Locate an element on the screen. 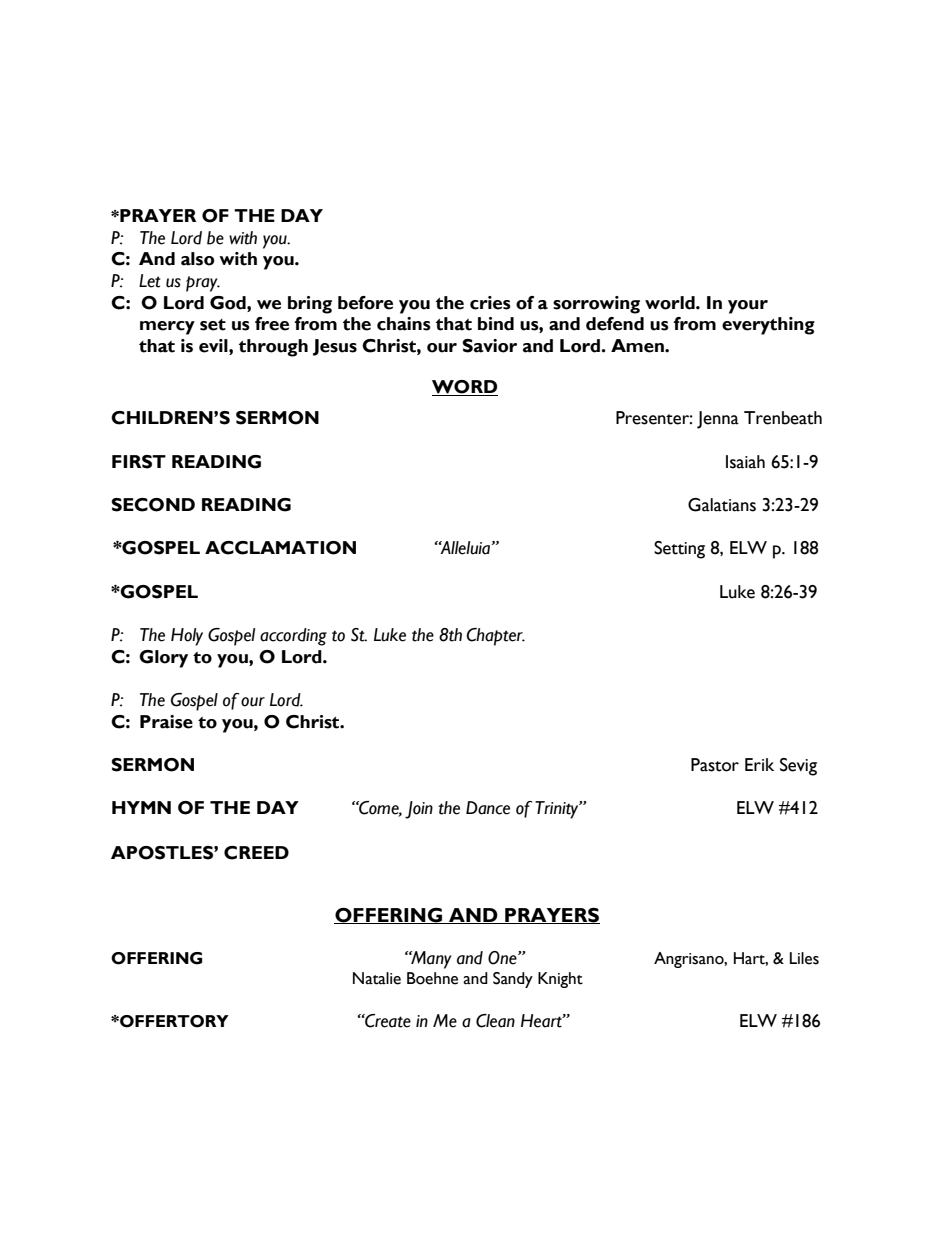 Image resolution: width=952 pixels, height=1233 pixels. Holy is located at coordinates (187, 637).
